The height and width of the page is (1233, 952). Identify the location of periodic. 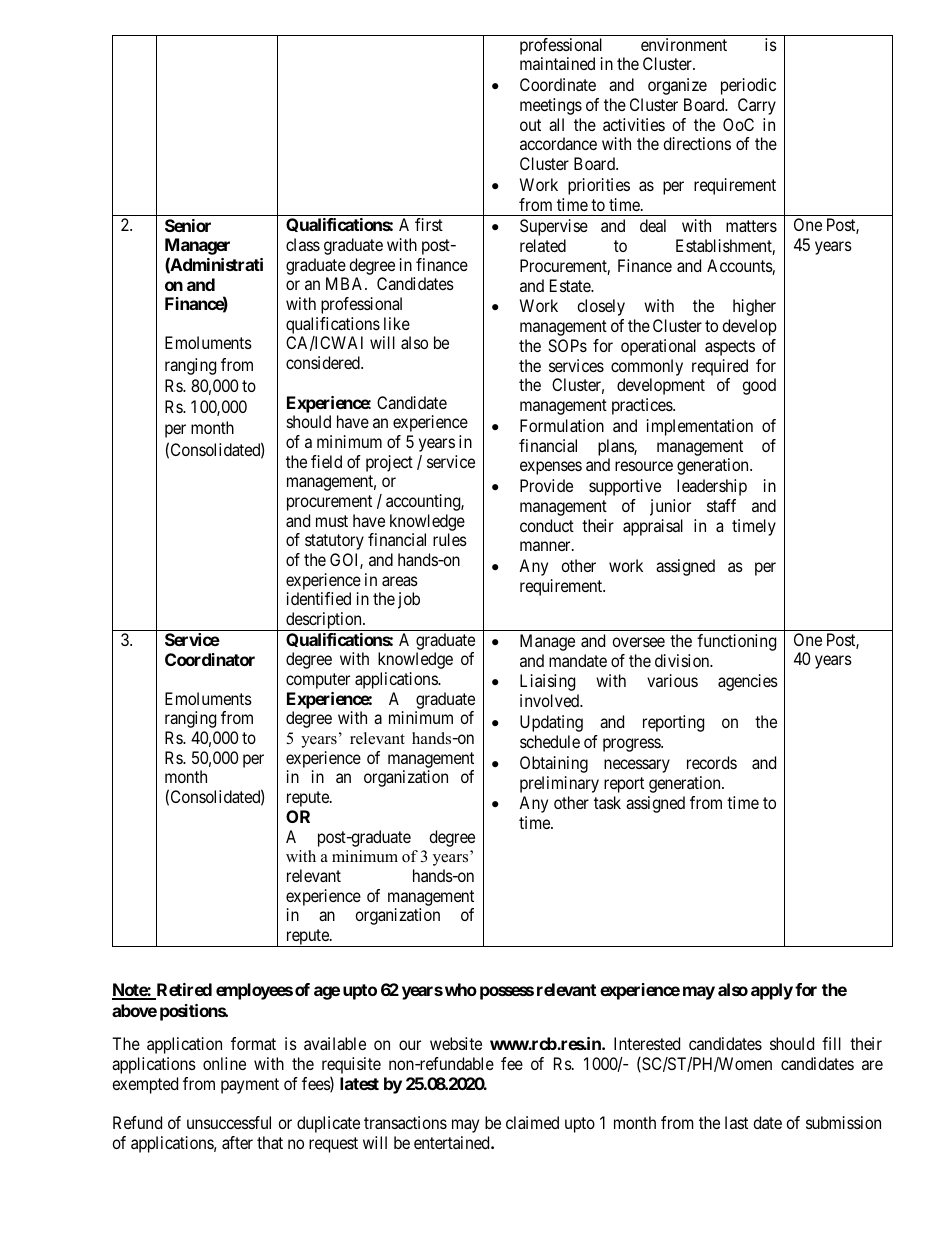
(748, 86).
